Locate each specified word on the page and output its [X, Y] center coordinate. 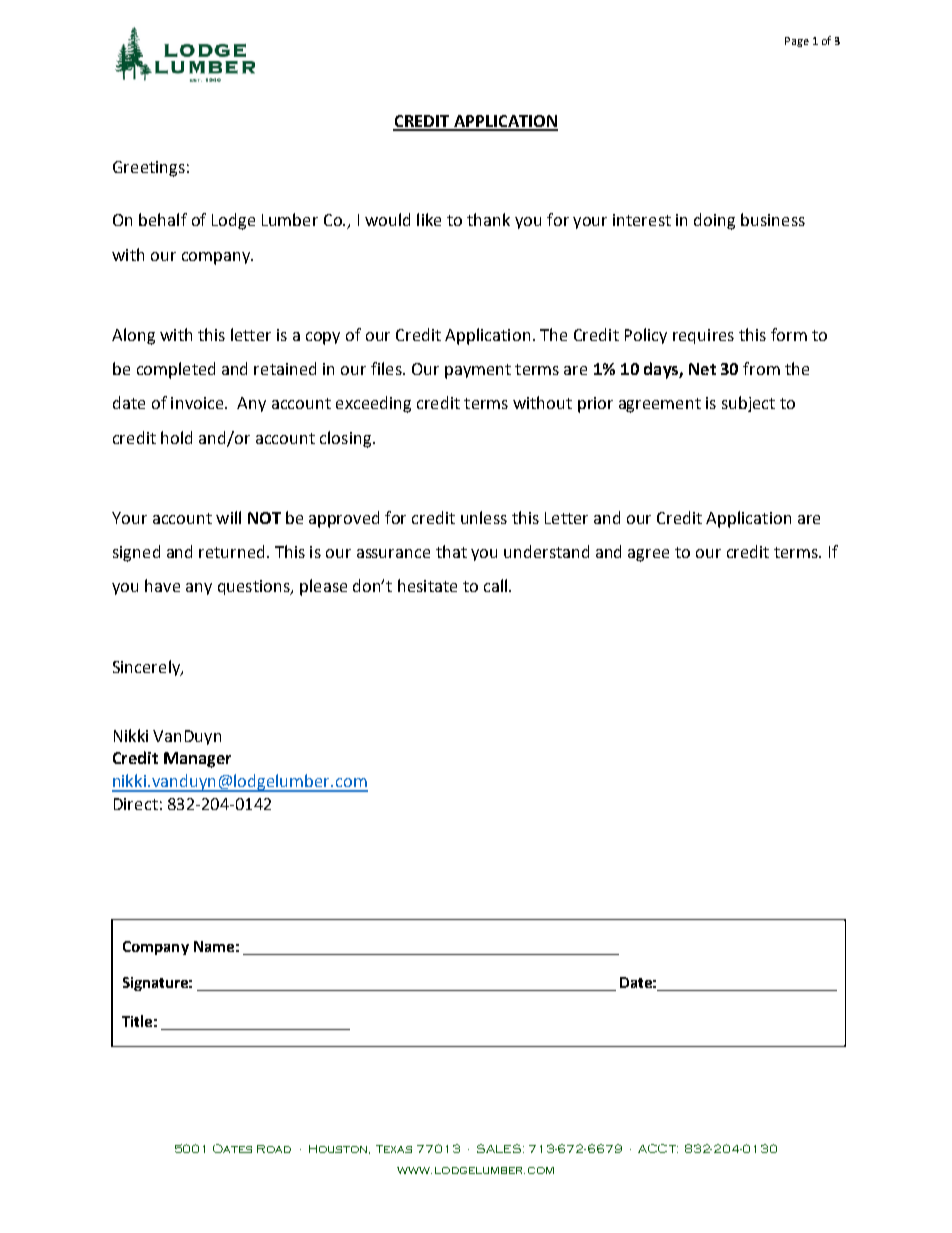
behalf [163, 219]
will [228, 517]
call [495, 585]
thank [488, 219]
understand [546, 551]
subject [748, 404]
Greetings [149, 169]
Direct [136, 804]
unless [484, 517]
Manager [197, 760]
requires [703, 336]
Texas [394, 1149]
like [429, 219]
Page [797, 42]
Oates [232, 1148]
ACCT [658, 1148]
